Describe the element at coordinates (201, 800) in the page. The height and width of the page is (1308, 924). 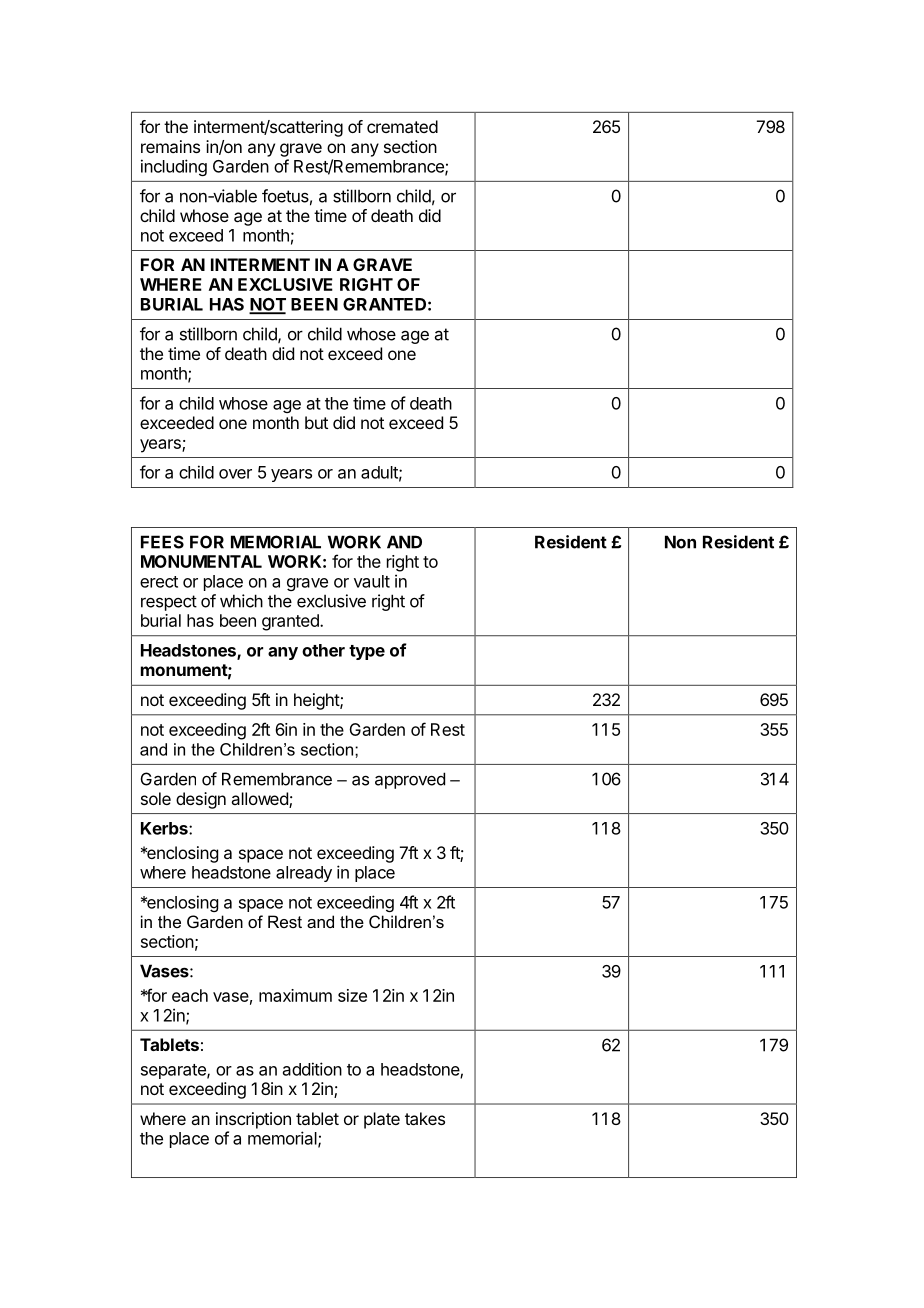
I see `design` at that location.
